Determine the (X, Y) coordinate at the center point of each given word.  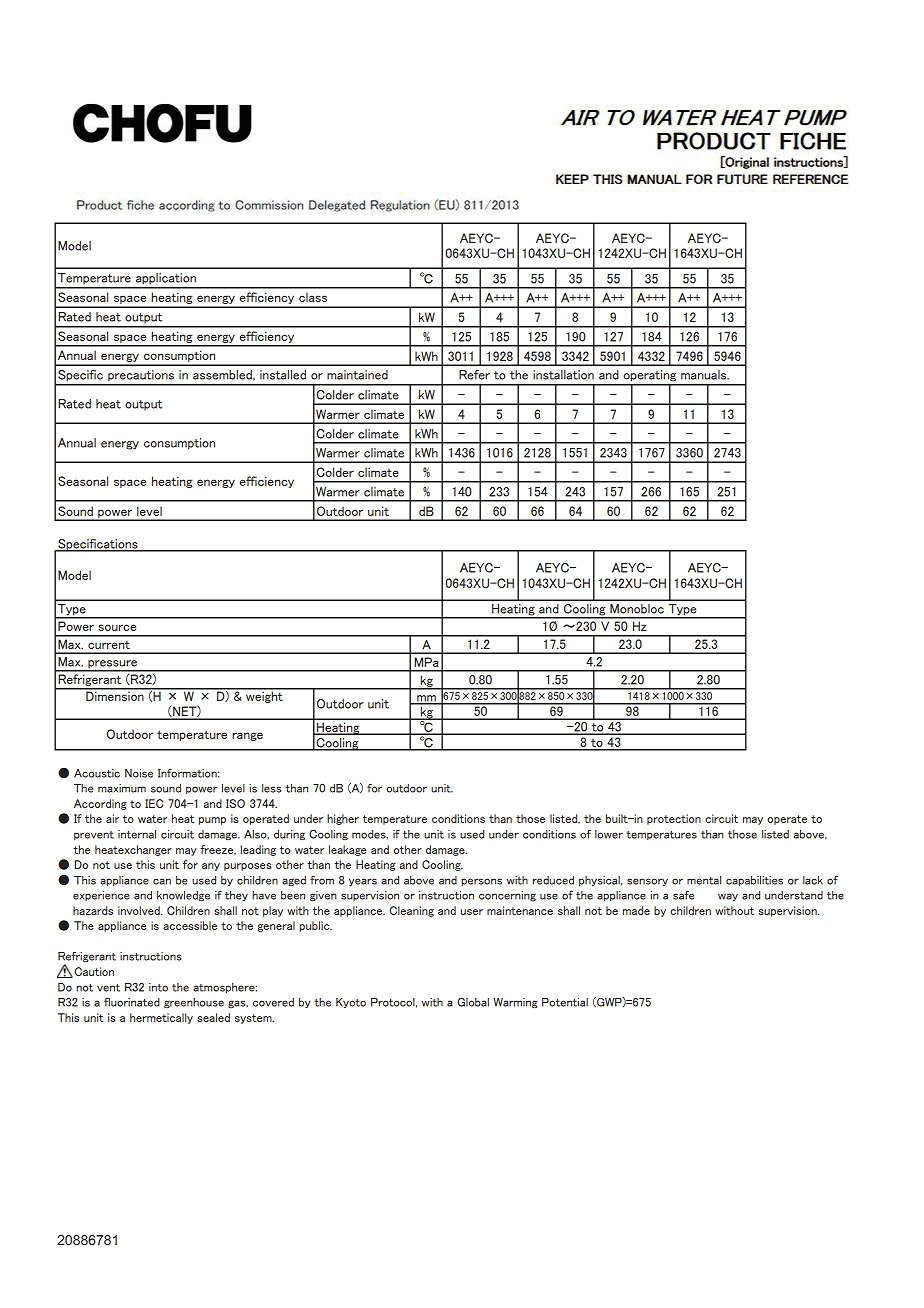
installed (283, 375)
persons (482, 882)
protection (674, 819)
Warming (515, 1003)
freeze (218, 850)
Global (473, 1002)
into (158, 987)
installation (563, 375)
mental (704, 880)
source (117, 627)
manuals (705, 375)
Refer (474, 375)
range (247, 736)
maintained (357, 375)
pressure (113, 665)
